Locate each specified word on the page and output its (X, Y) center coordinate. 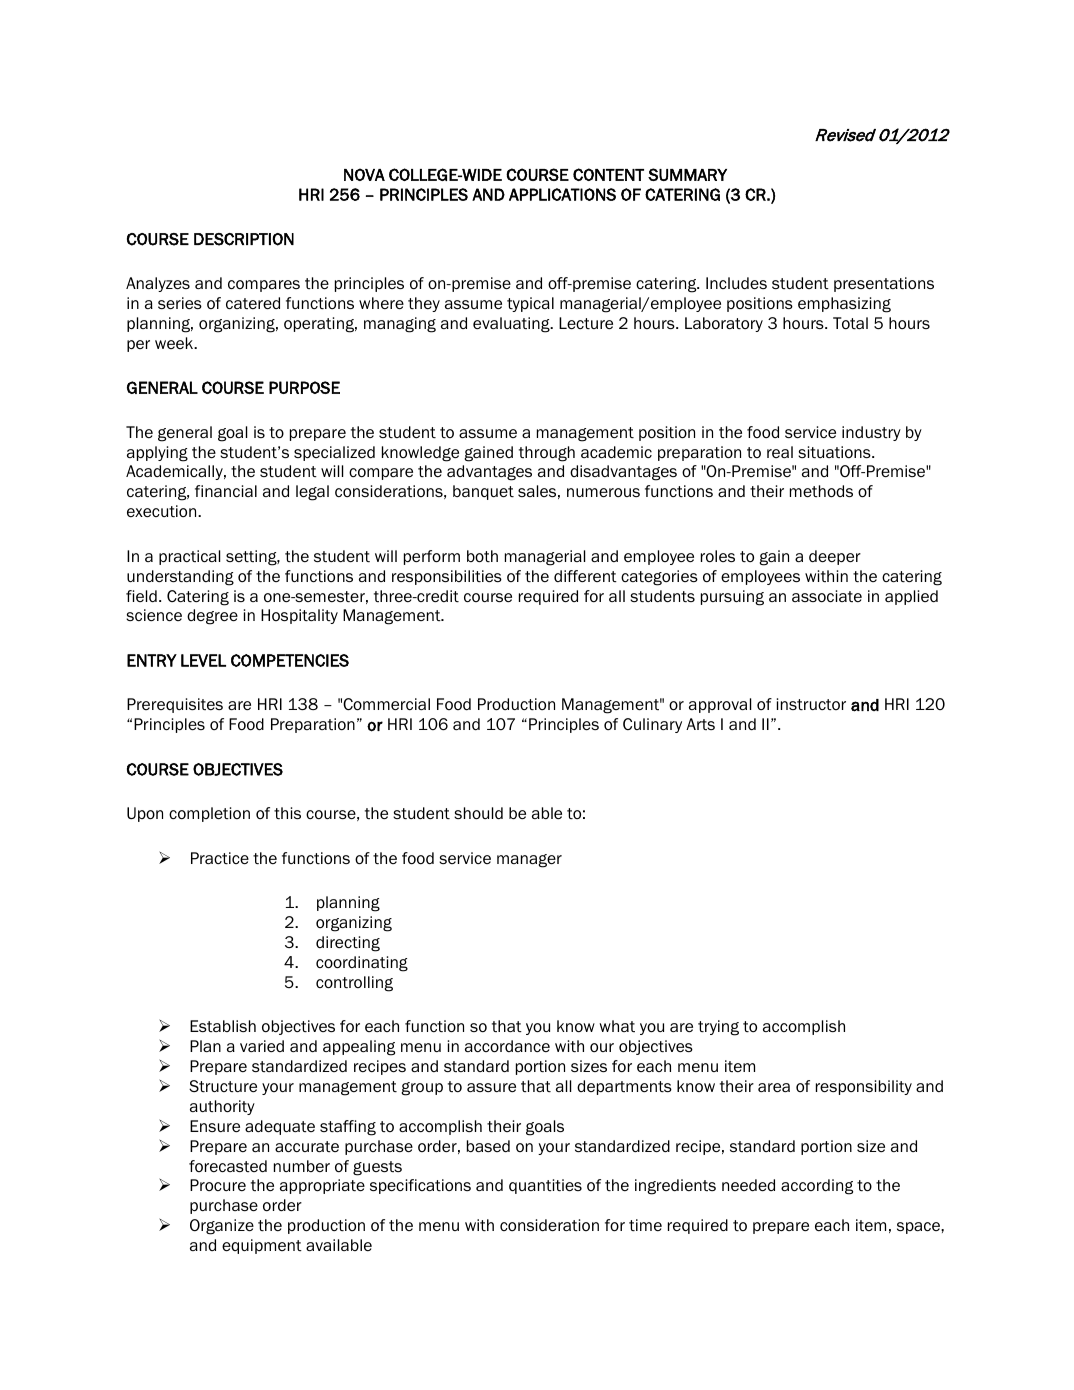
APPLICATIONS (562, 194)
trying (718, 1028)
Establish (223, 1026)
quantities (545, 1186)
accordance (507, 1046)
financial (226, 491)
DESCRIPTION (244, 239)
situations (835, 452)
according (817, 1187)
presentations (884, 284)
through (547, 454)
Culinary (652, 725)
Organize (222, 1227)
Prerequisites (175, 705)
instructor (811, 704)
